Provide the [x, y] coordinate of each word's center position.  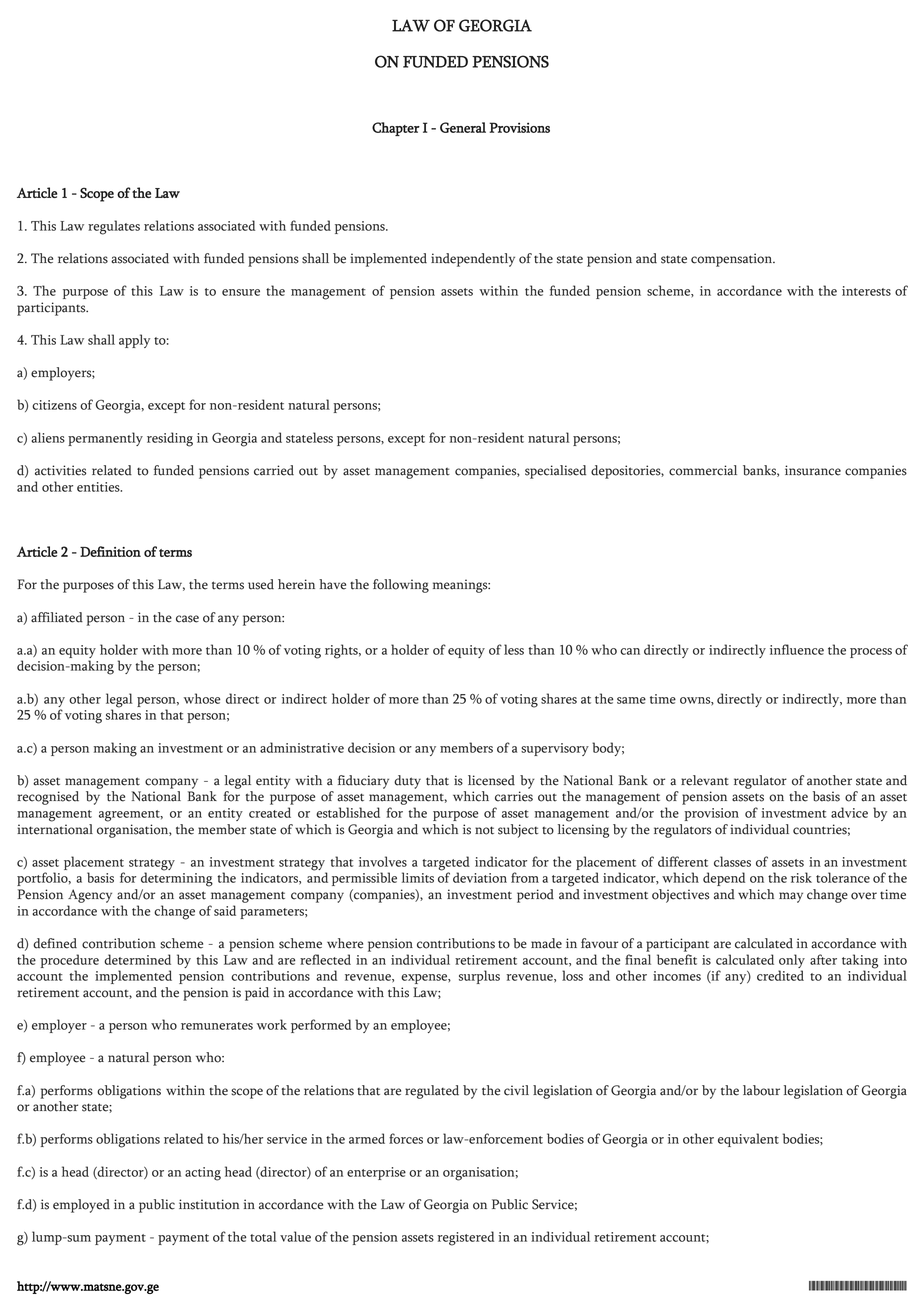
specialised [555, 472]
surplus [479, 977]
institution [209, 1204]
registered [466, 1238]
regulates [114, 227]
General [463, 127]
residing [170, 439]
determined [137, 959]
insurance [813, 470]
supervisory [555, 749]
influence [797, 649]
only [792, 961]
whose [202, 698]
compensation [732, 260]
